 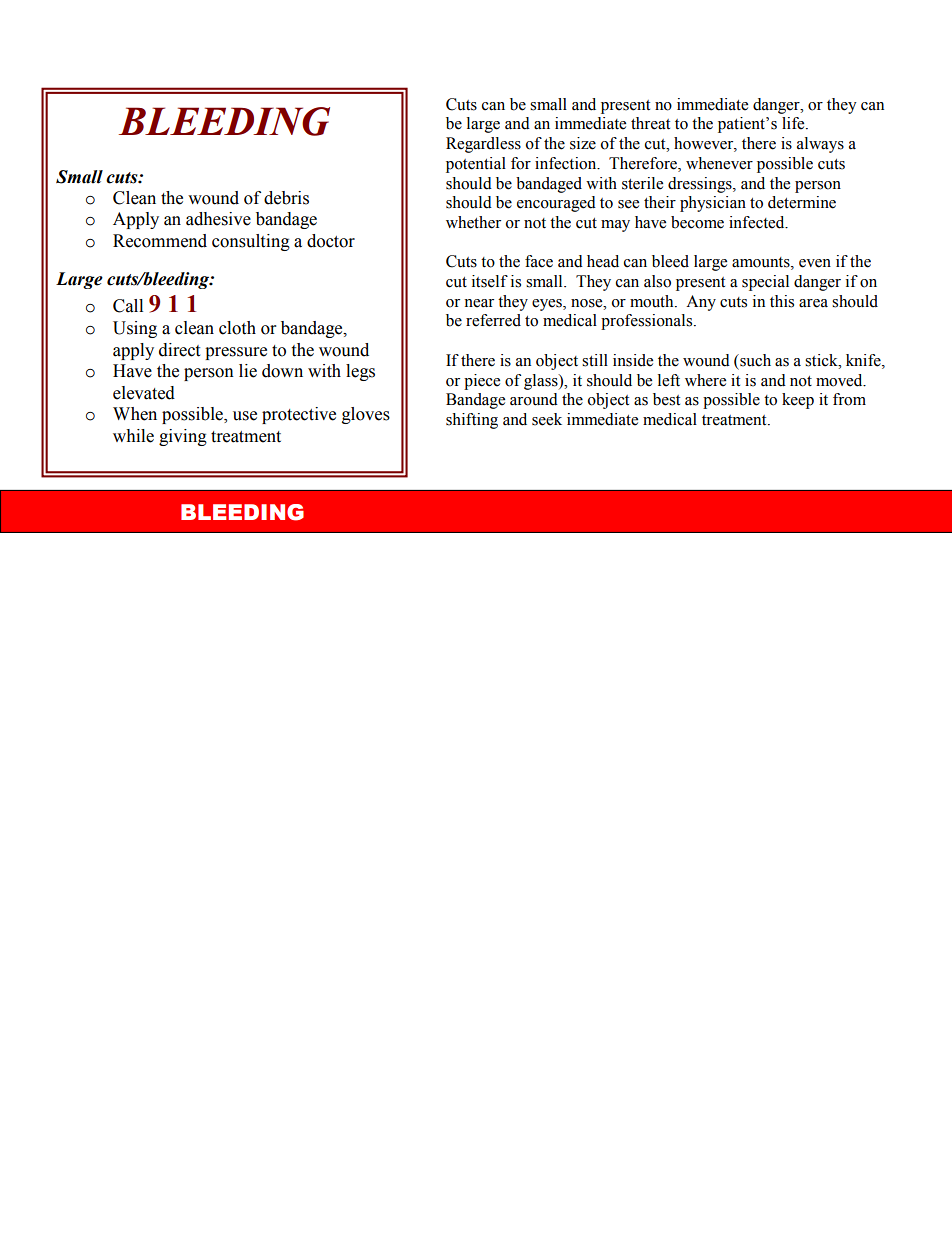 What do you see at coordinates (493, 320) in the document?
I see `referred` at bounding box center [493, 320].
